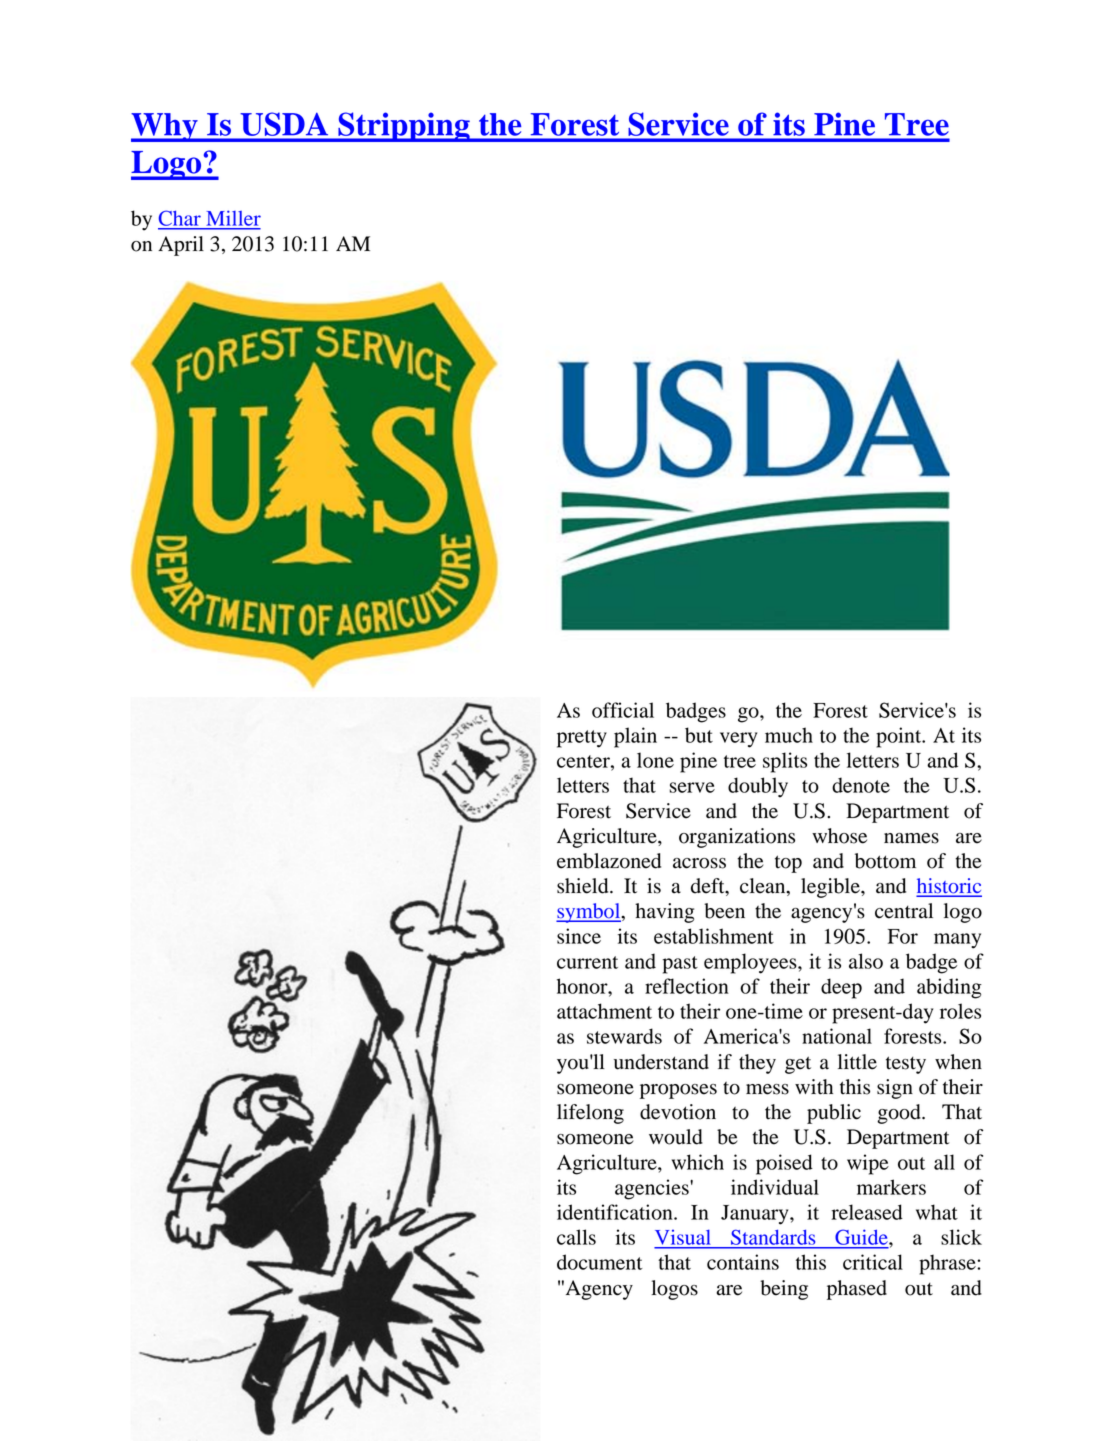 The width and height of the screenshot is (1113, 1441). Describe the element at coordinates (284, 124) in the screenshot. I see `USDA` at that location.
